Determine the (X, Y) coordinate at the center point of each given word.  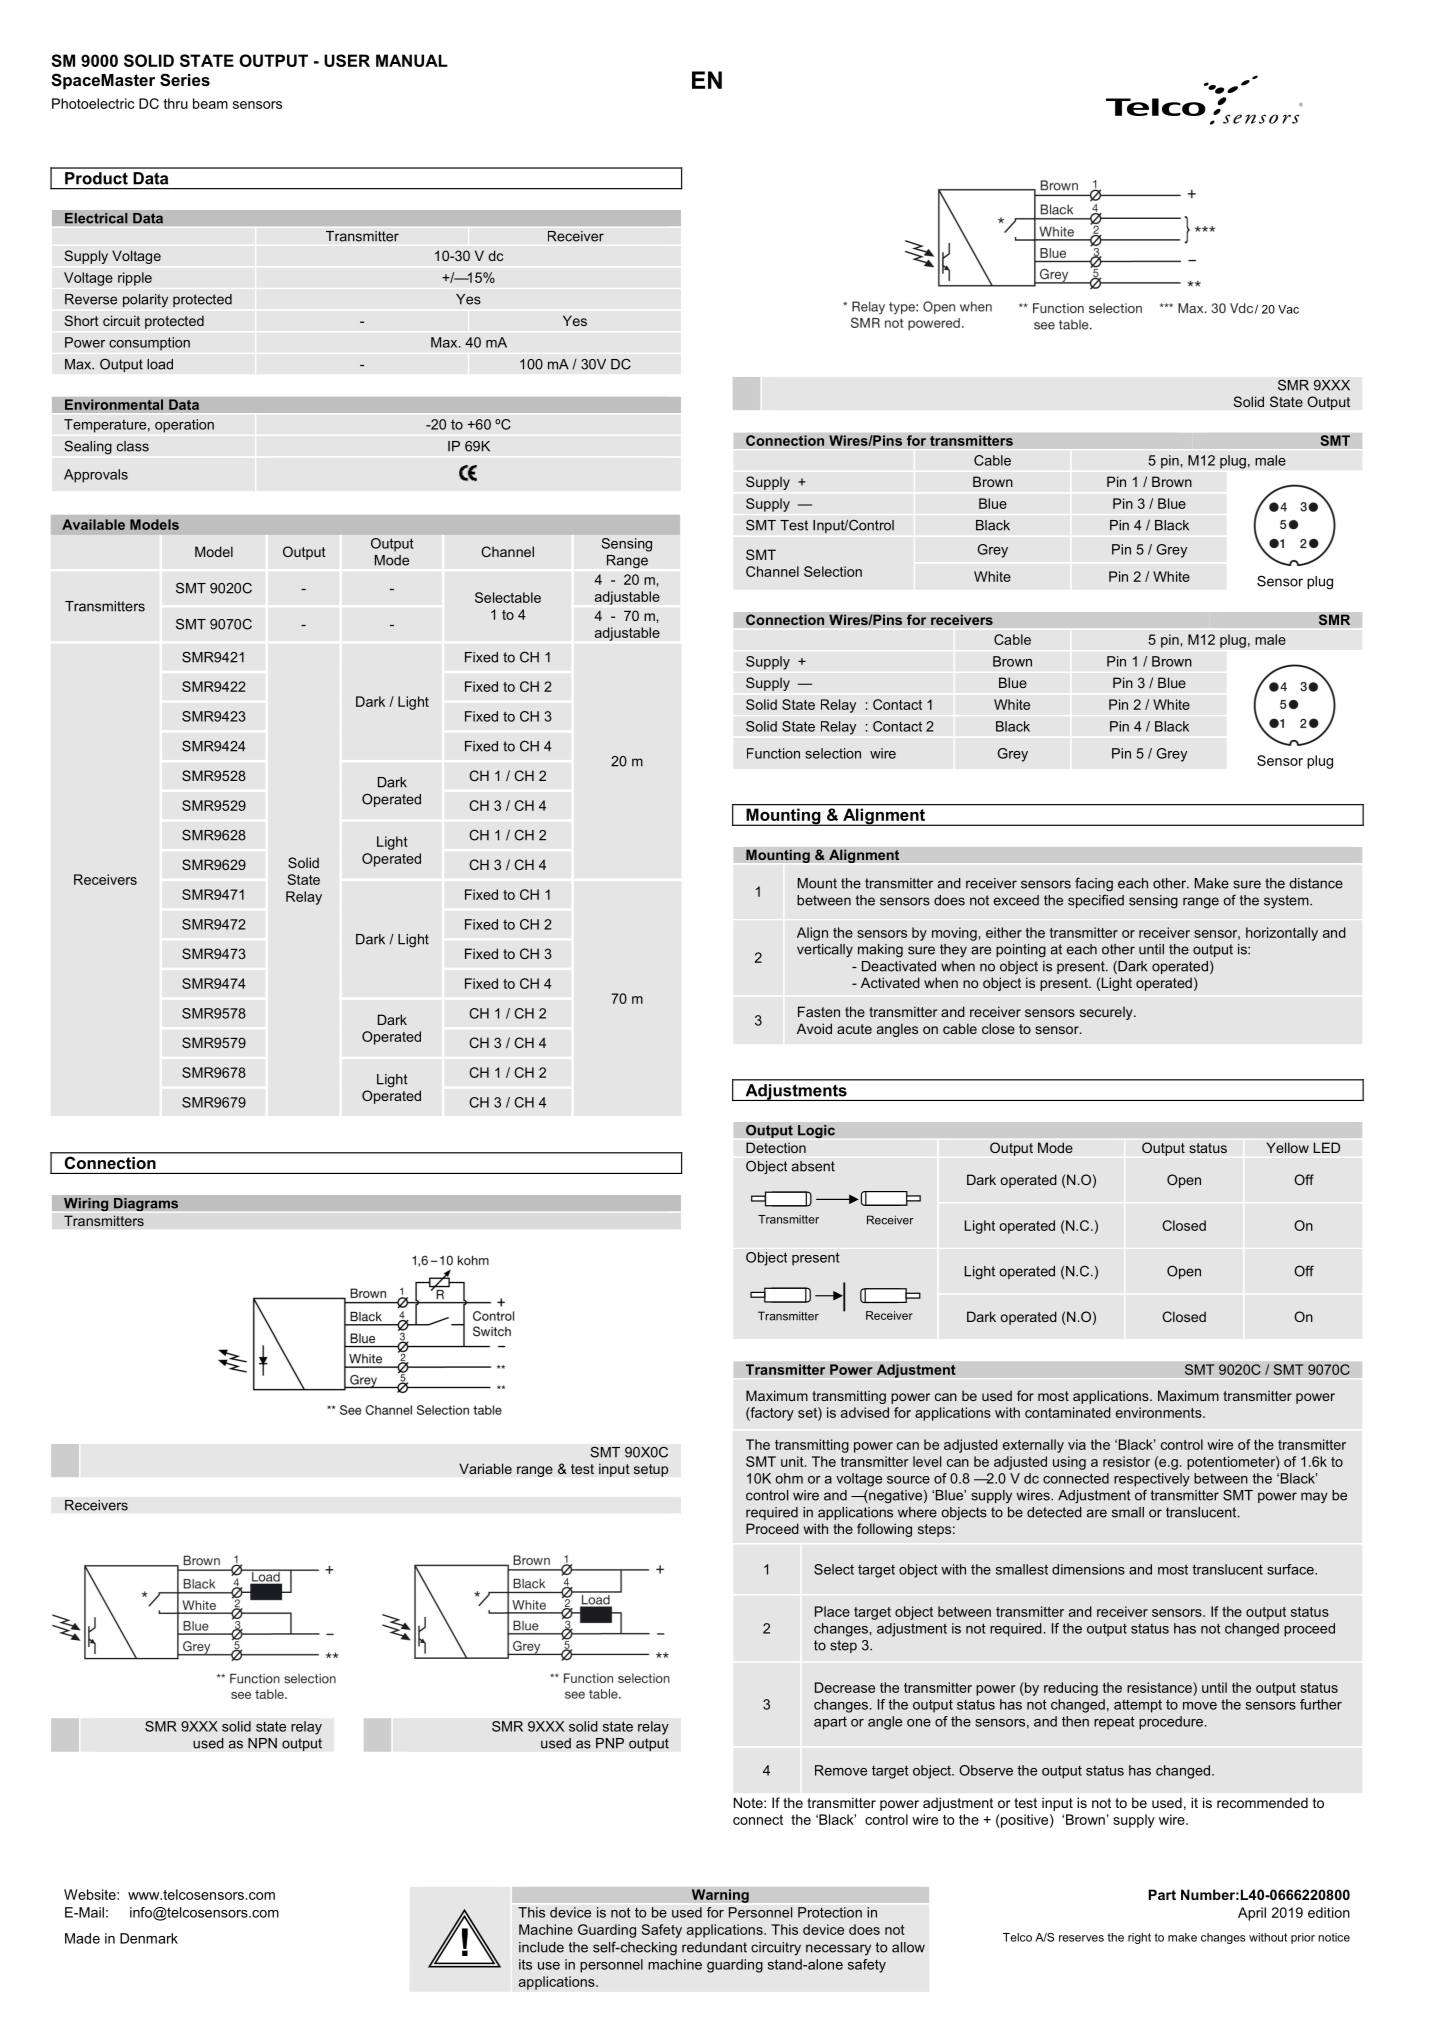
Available (93, 524)
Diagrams (146, 1204)
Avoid (814, 1028)
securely (1107, 1013)
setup (651, 1470)
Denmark (149, 1938)
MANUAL (412, 60)
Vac (1288, 309)
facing (1094, 884)
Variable (485, 1468)
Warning (720, 1896)
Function (773, 753)
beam (210, 103)
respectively (1152, 1480)
